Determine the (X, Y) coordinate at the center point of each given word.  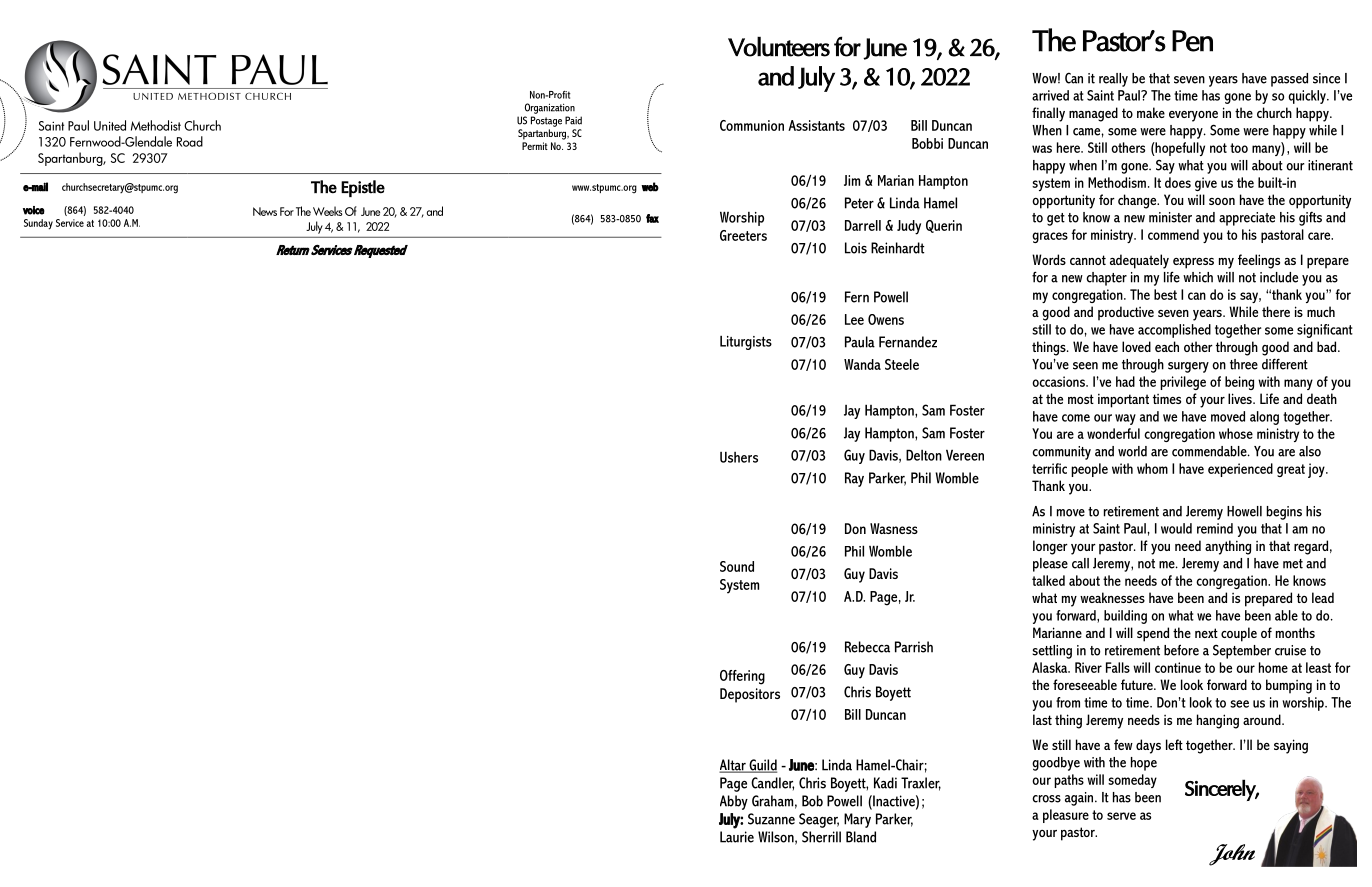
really (1113, 80)
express (1193, 263)
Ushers (739, 457)
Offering (742, 677)
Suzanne (771, 819)
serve (1121, 816)
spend (1153, 634)
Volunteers (779, 46)
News (265, 211)
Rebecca (867, 647)
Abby (734, 802)
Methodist (156, 125)
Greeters (743, 235)
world (1132, 451)
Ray (854, 479)
